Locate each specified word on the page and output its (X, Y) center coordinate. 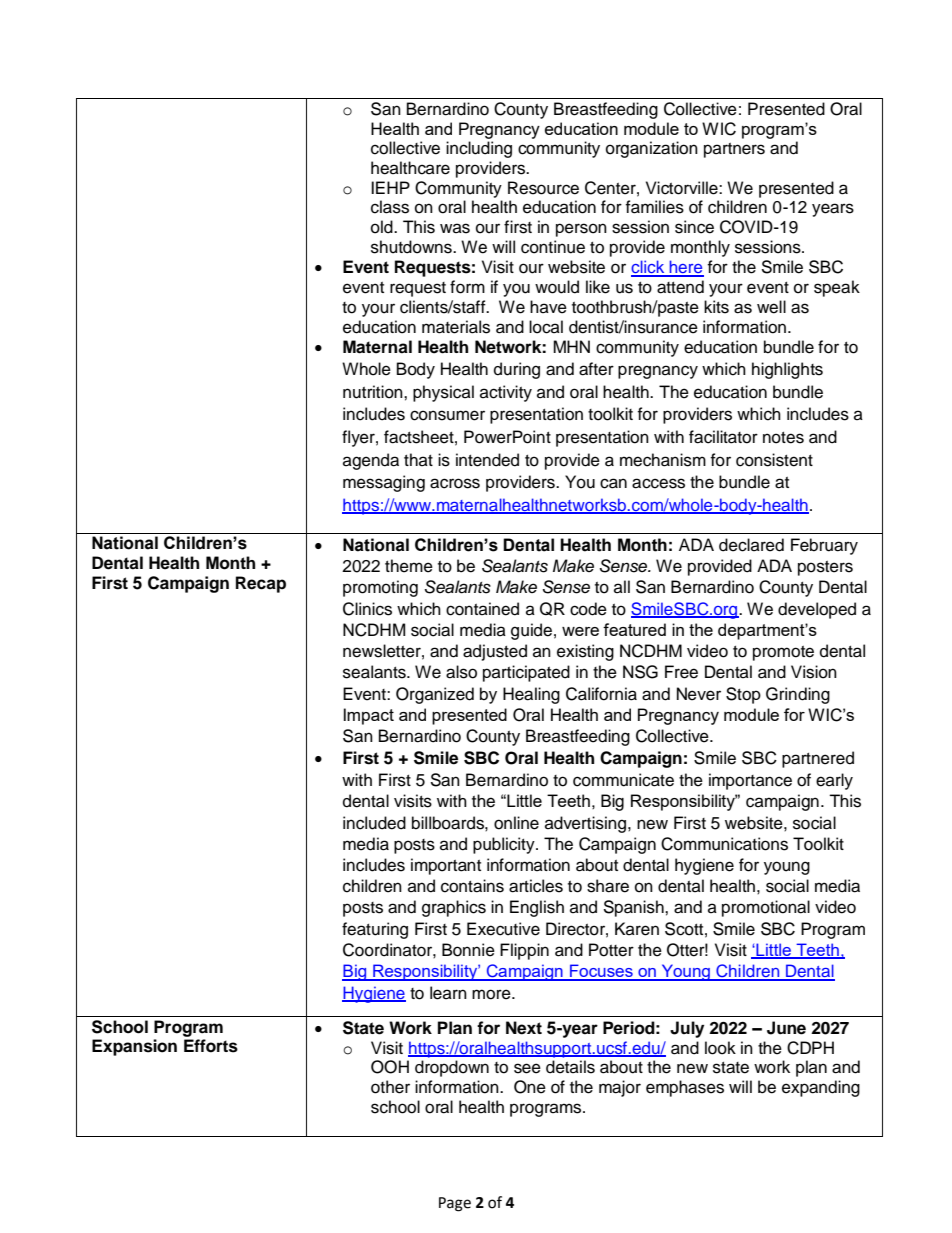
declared (751, 545)
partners (734, 150)
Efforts (211, 1046)
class (390, 207)
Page (455, 1204)
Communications (724, 844)
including (479, 149)
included (374, 823)
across (455, 483)
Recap (261, 584)
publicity (505, 845)
